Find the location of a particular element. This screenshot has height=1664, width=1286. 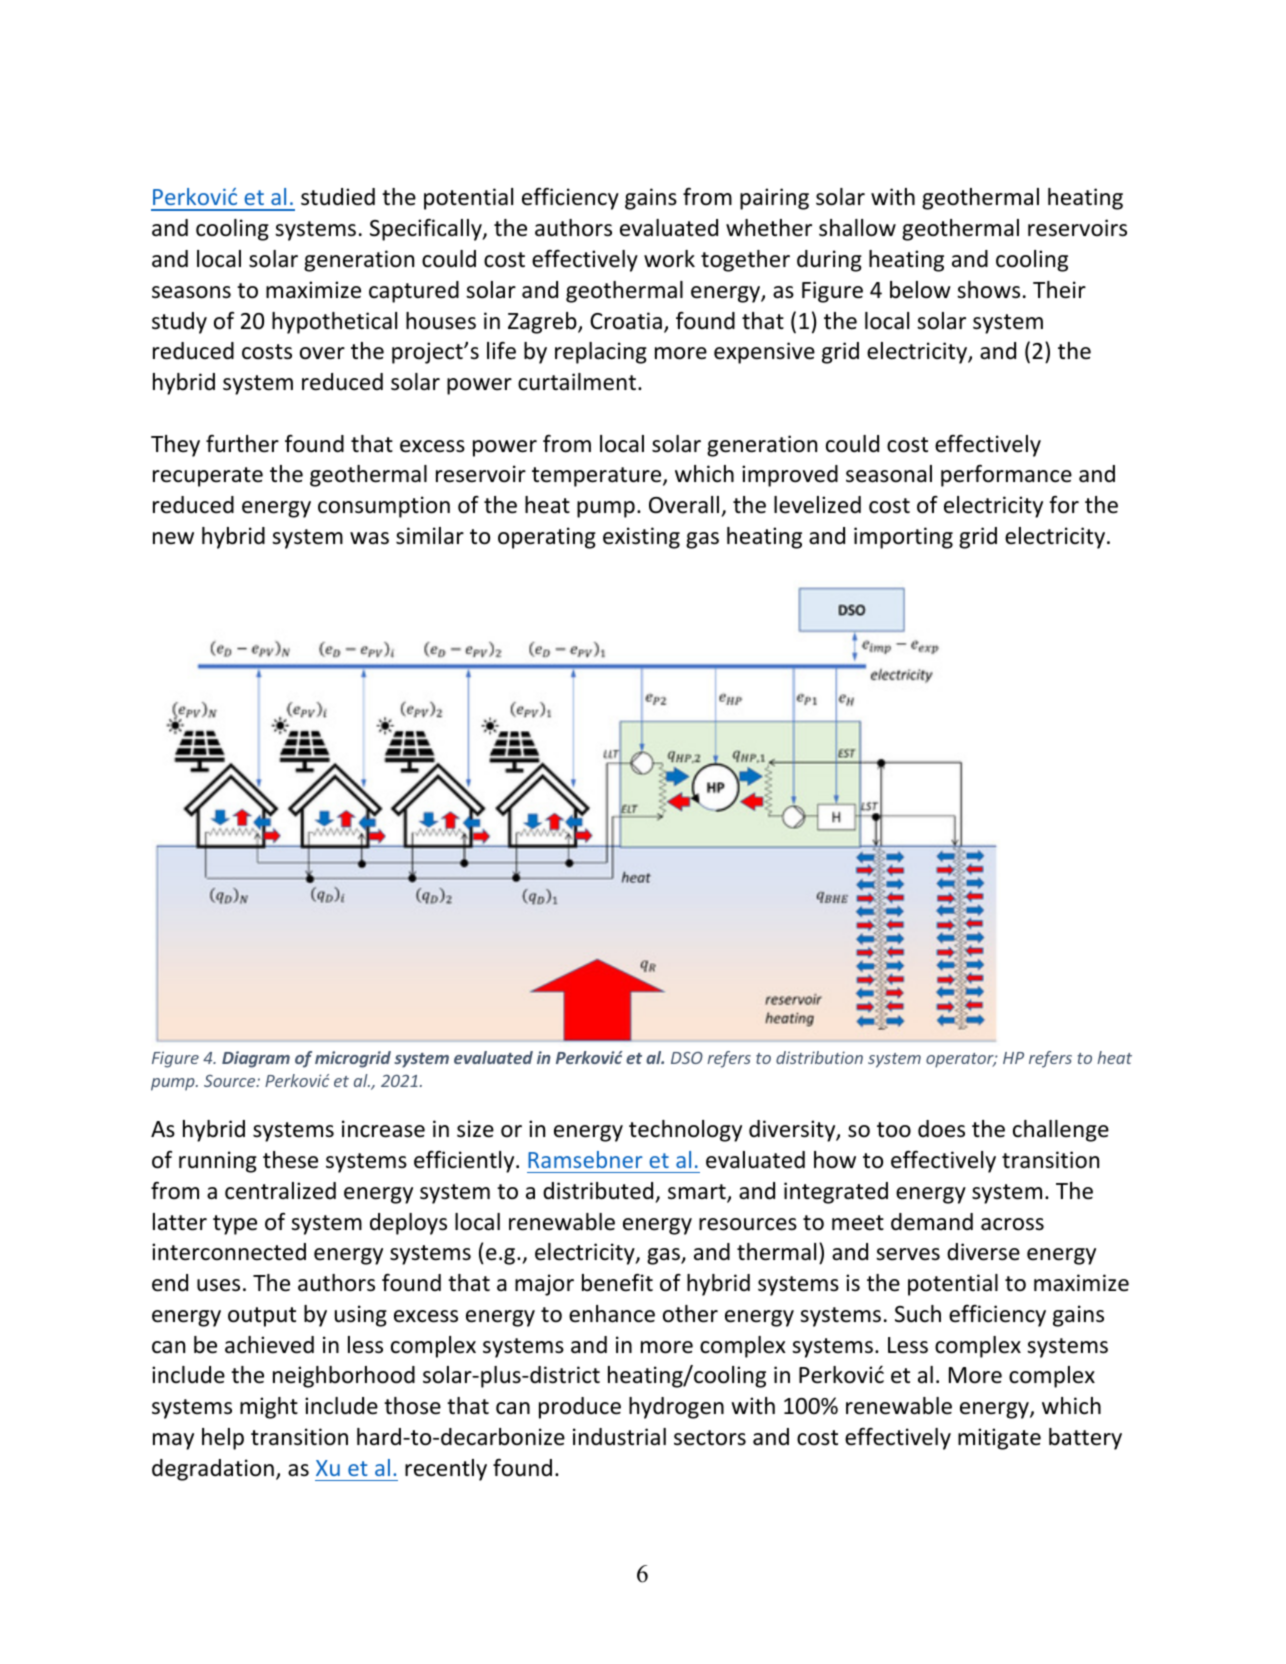

shows is located at coordinates (988, 290).
